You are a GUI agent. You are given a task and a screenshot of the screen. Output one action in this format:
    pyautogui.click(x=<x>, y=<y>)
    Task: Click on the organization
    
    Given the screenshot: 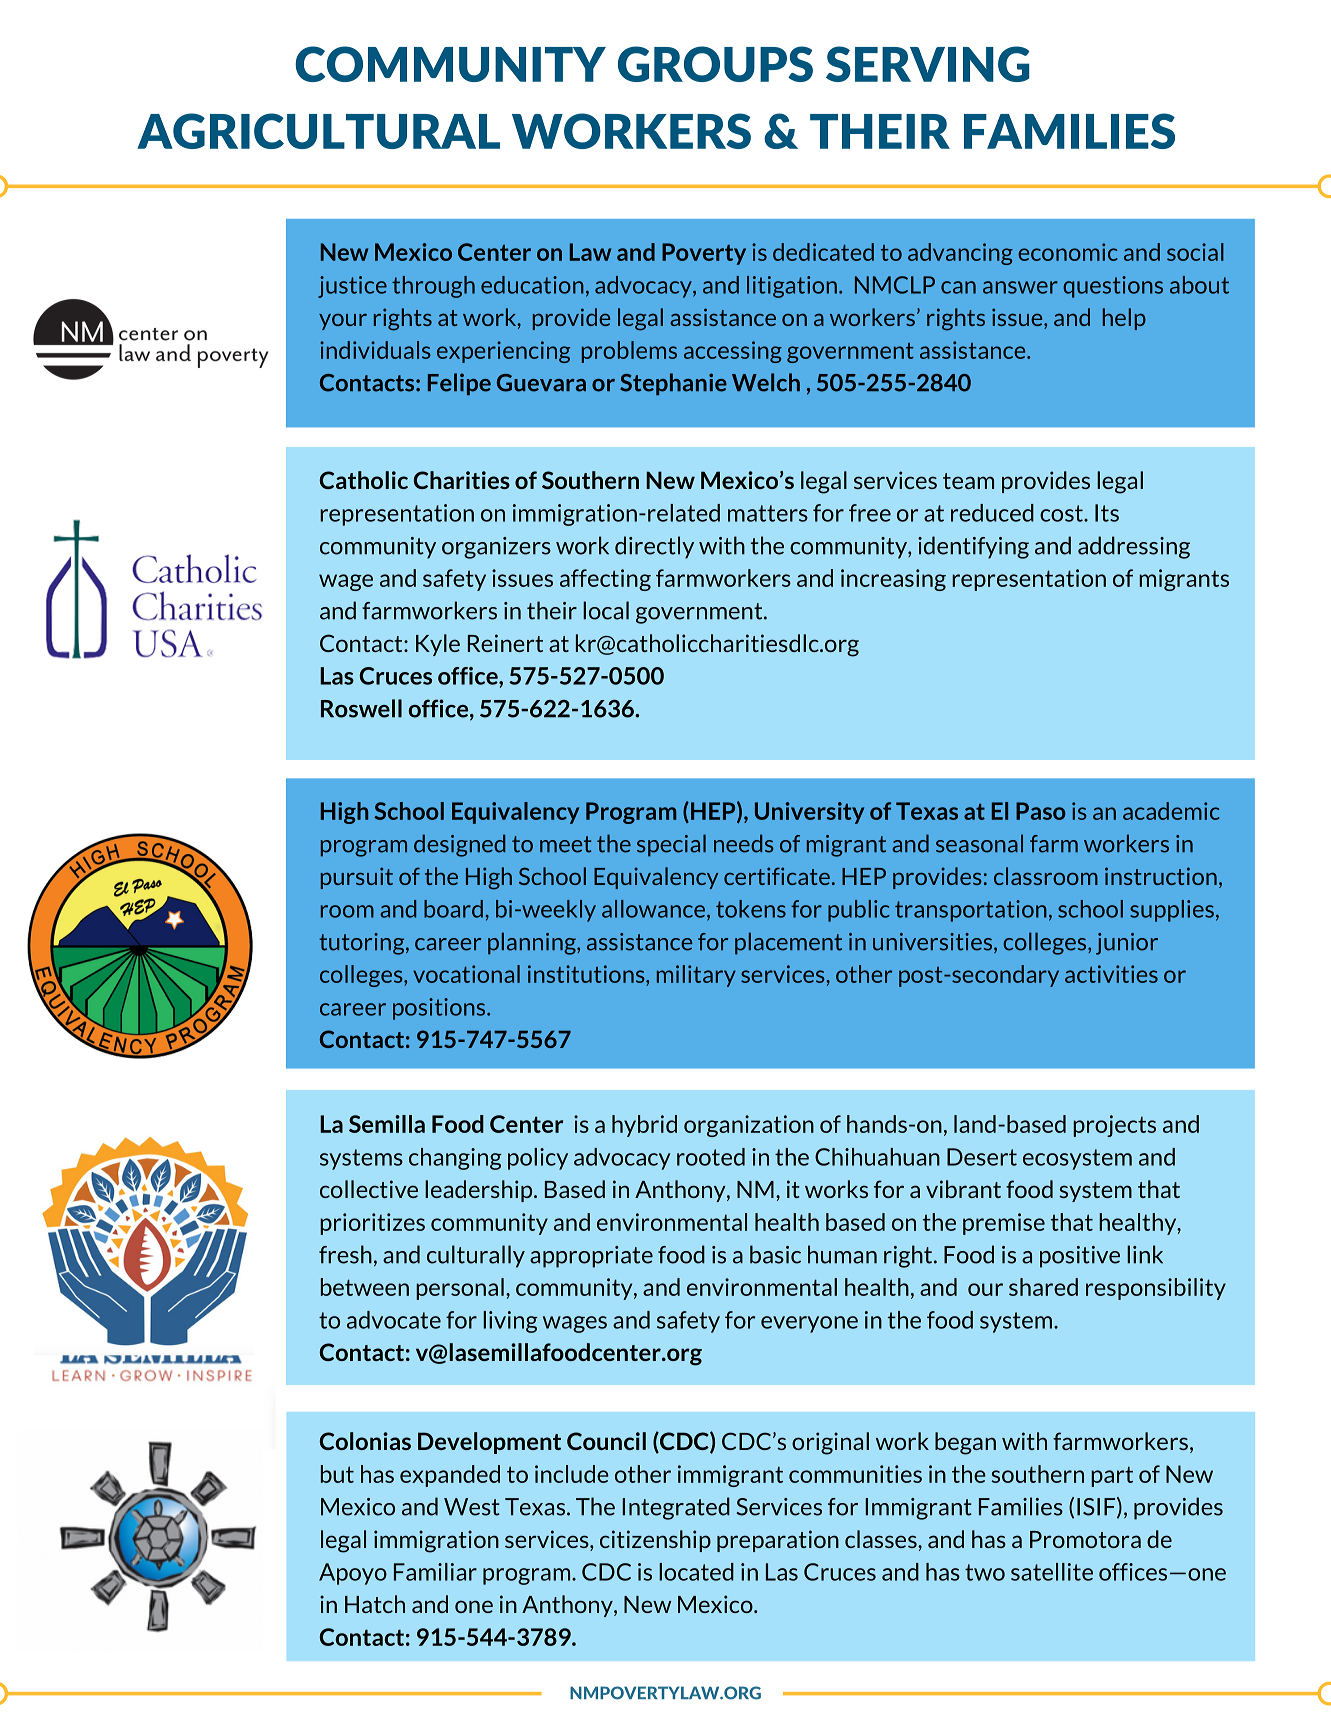 What is the action you would take?
    pyautogui.click(x=749, y=1126)
